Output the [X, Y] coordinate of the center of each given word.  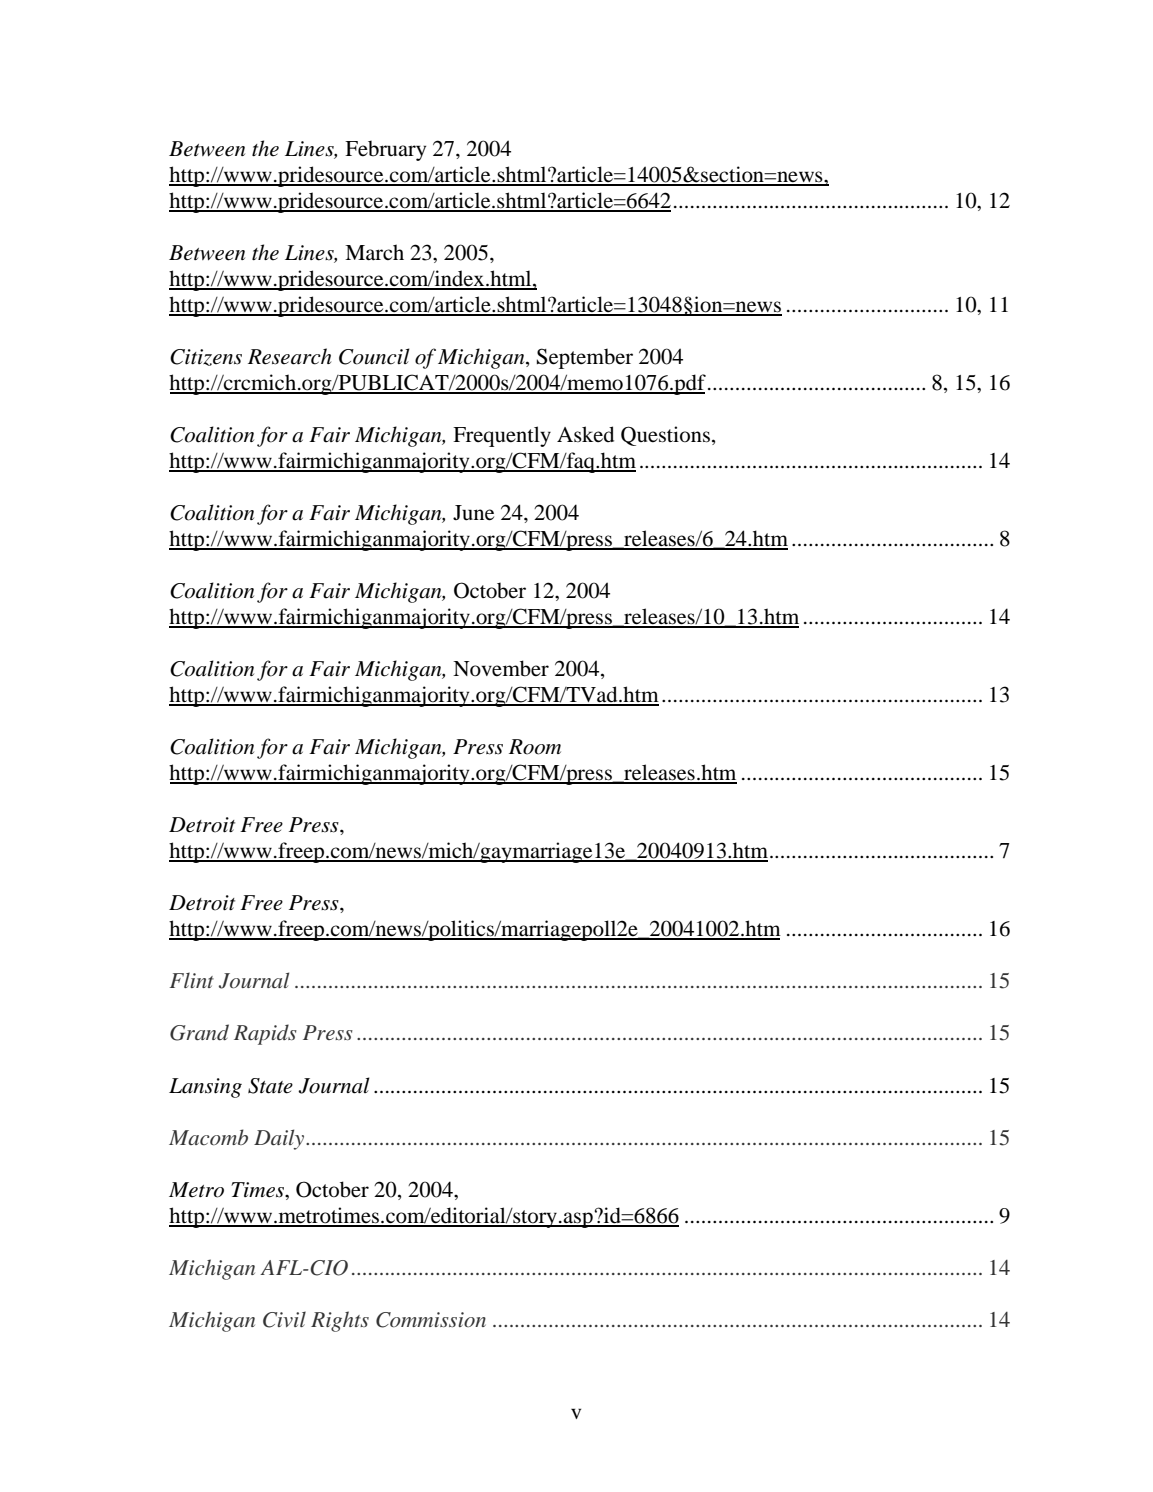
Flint [192, 980]
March [374, 252]
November [501, 668]
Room [535, 747]
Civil [284, 1319]
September [585, 358]
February [385, 150]
